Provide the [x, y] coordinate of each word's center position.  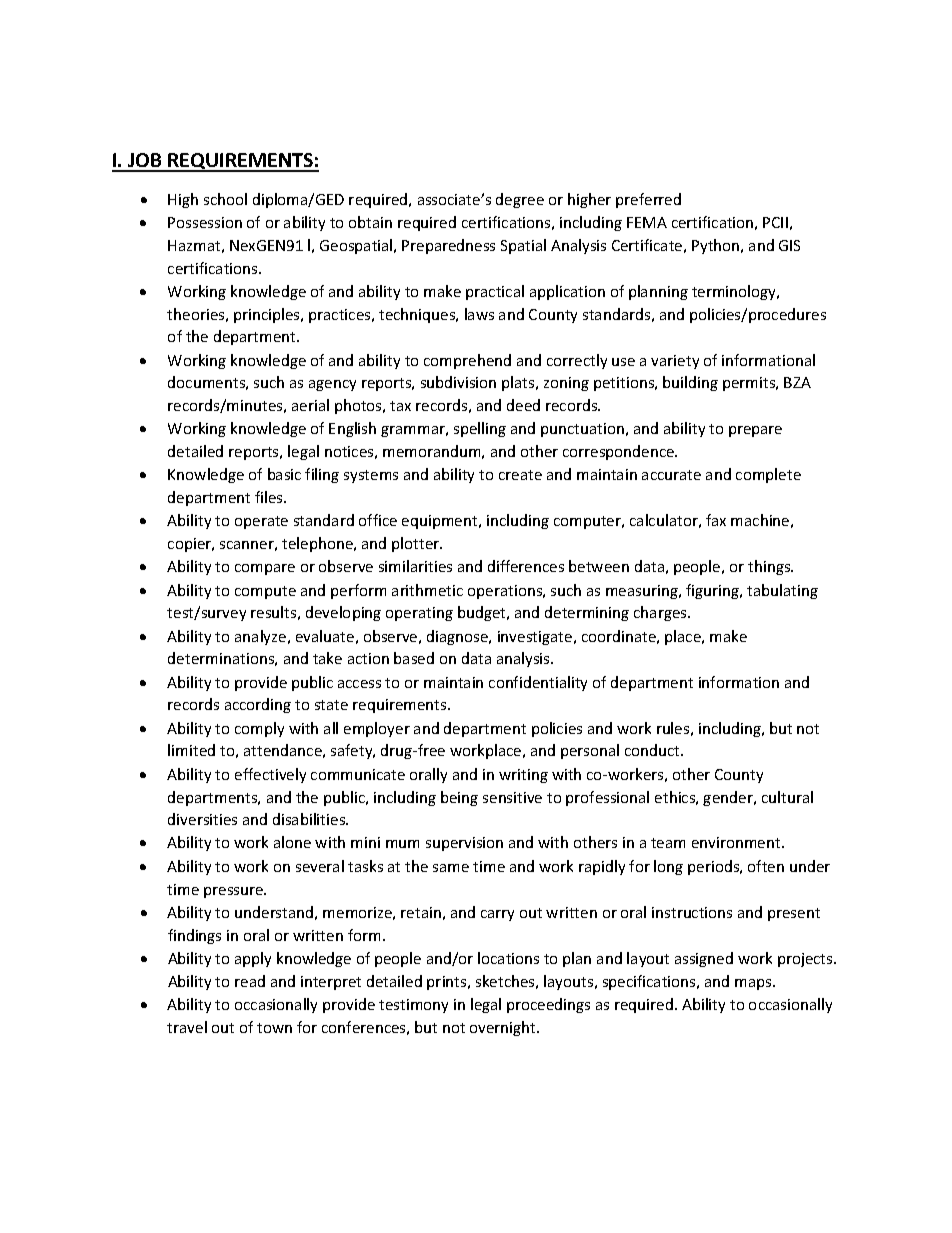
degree [520, 200]
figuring [713, 591]
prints [448, 983]
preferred [648, 200]
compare [265, 569]
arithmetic [427, 590]
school [225, 199]
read [250, 981]
